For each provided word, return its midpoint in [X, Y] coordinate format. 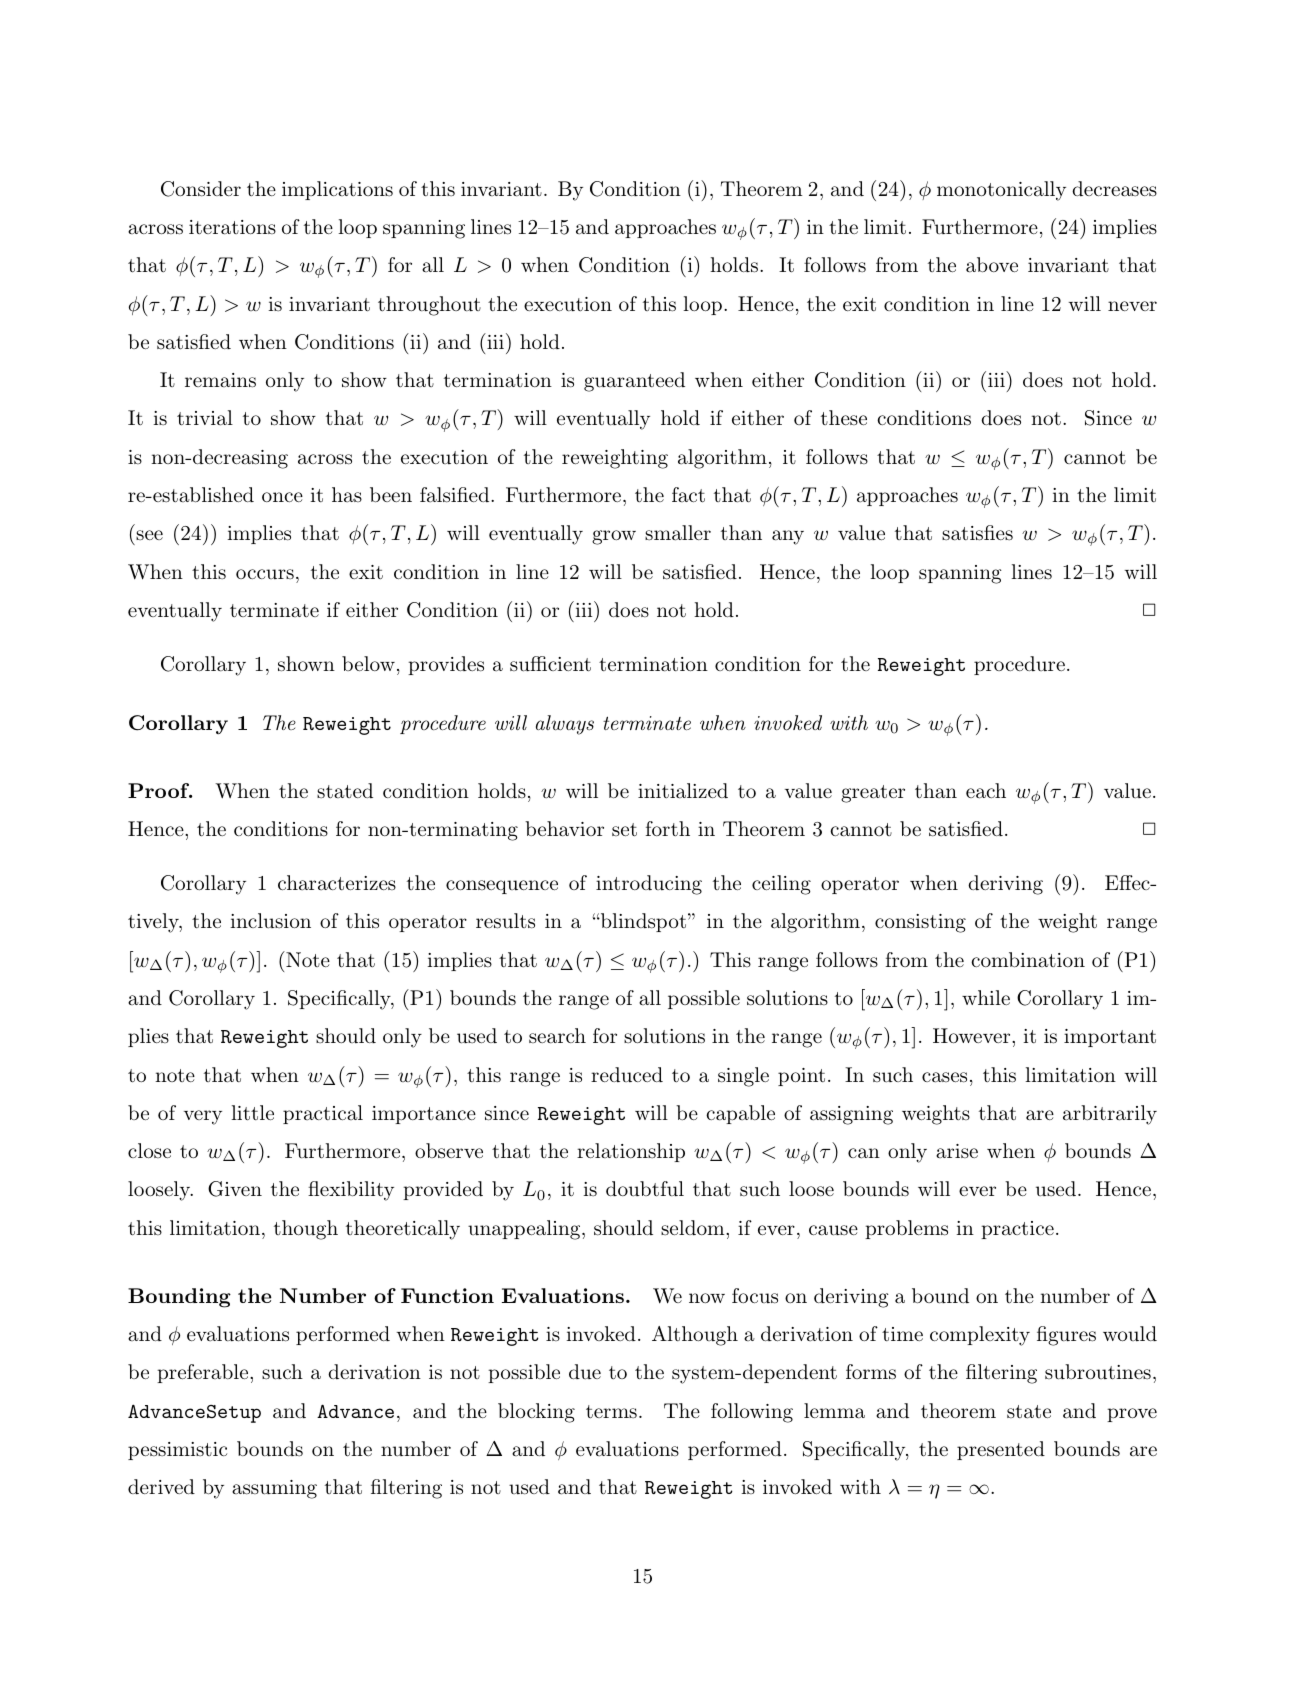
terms [611, 1411]
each [986, 791]
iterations [232, 227]
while [986, 997]
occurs [265, 574]
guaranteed [634, 382]
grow [614, 537]
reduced [627, 1074]
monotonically [1001, 191]
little [252, 1113]
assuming [274, 1489]
